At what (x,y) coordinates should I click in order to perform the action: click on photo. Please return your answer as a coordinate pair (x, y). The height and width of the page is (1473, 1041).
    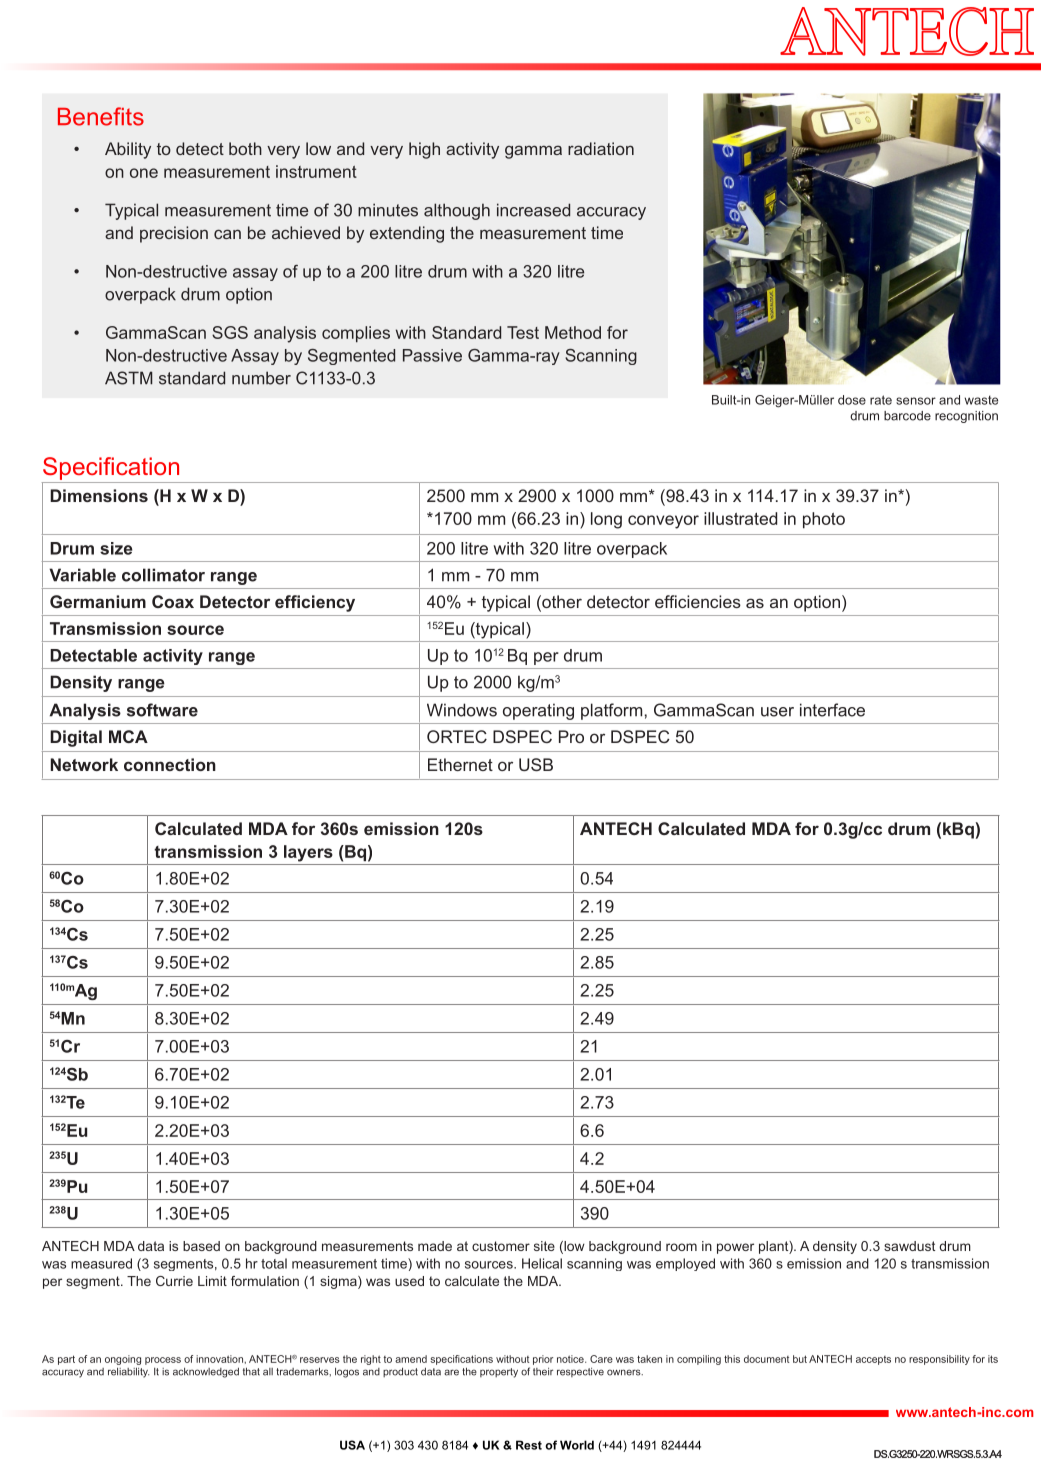
    Looking at the image, I should click on (824, 520).
